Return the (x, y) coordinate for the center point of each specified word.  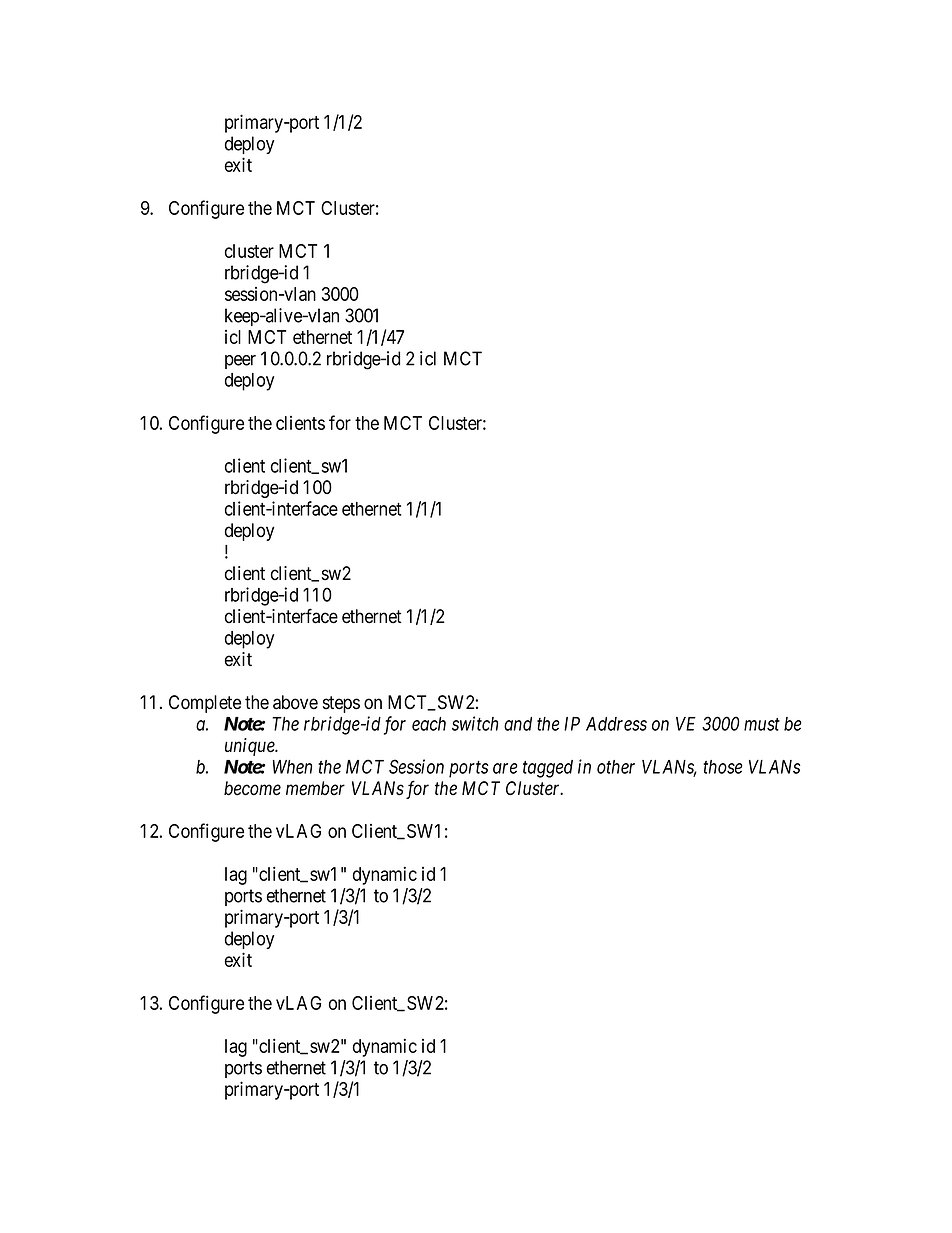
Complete (205, 704)
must (762, 724)
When (292, 767)
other (616, 767)
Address (616, 724)
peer (240, 362)
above (295, 702)
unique (251, 747)
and (518, 724)
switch (475, 723)
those (723, 767)
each (429, 724)
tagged (548, 769)
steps (341, 704)
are (505, 768)
